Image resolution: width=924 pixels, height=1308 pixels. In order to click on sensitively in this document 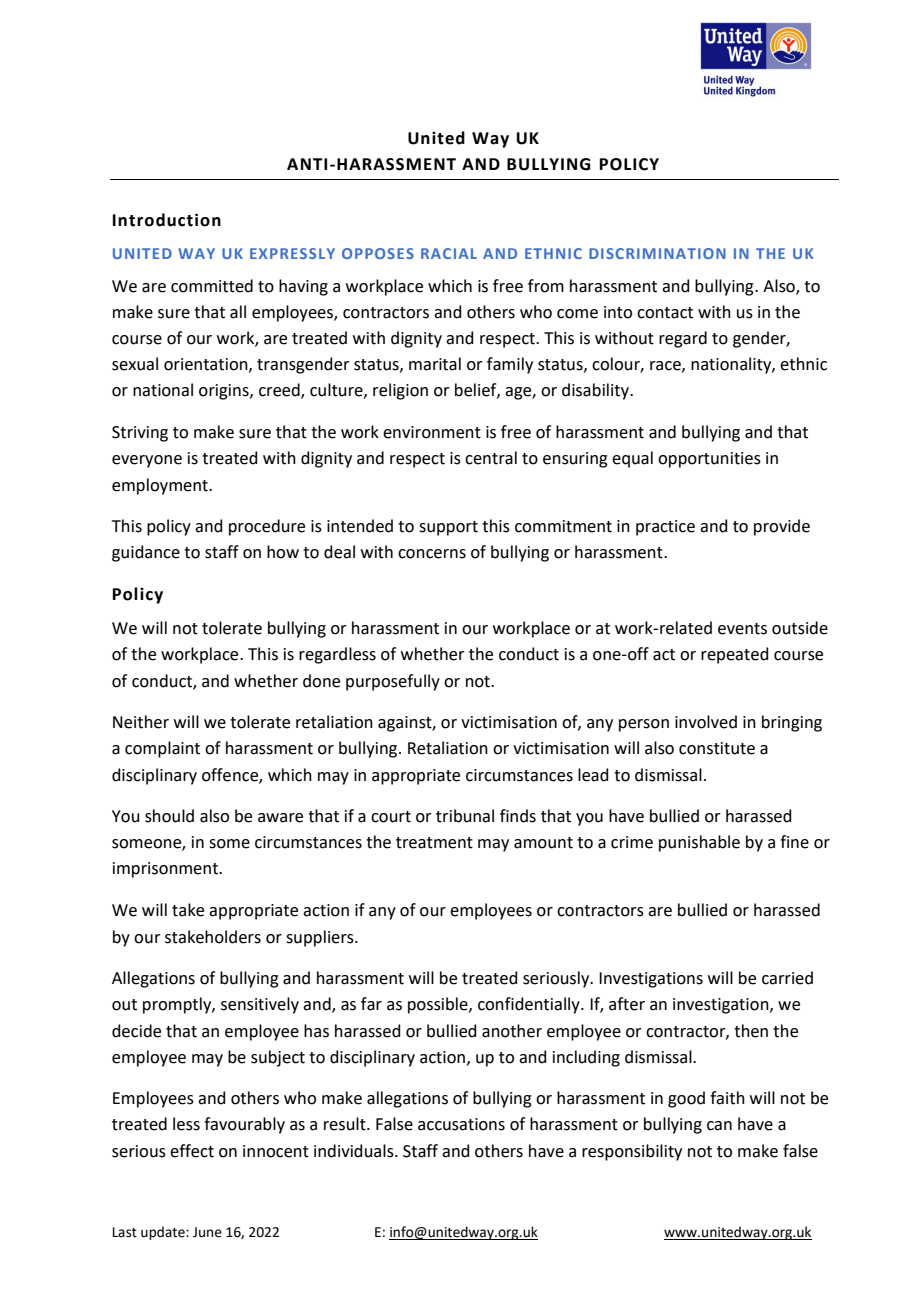, I will do `click(260, 1005)`.
